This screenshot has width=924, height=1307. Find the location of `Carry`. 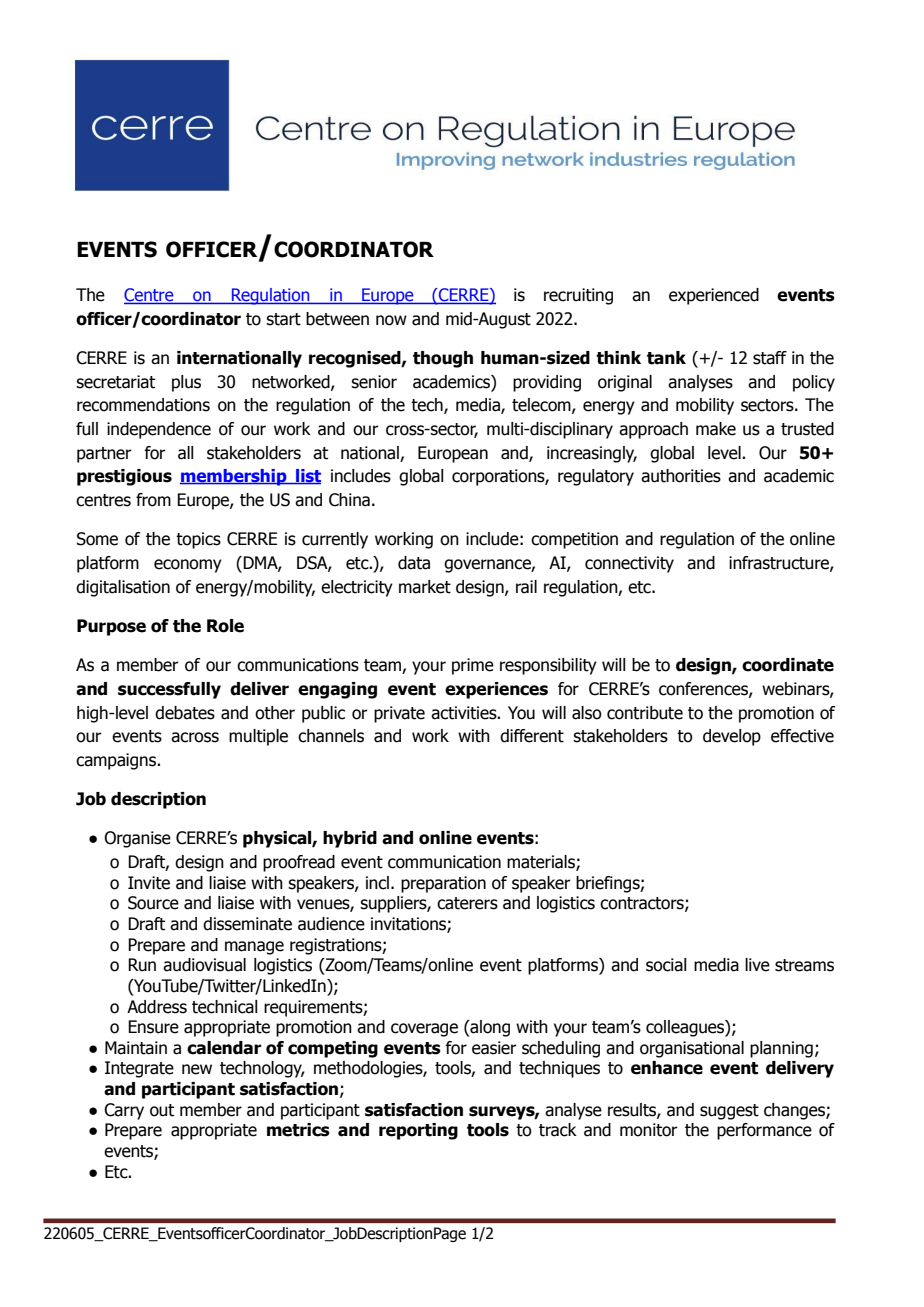

Carry is located at coordinates (124, 1111).
